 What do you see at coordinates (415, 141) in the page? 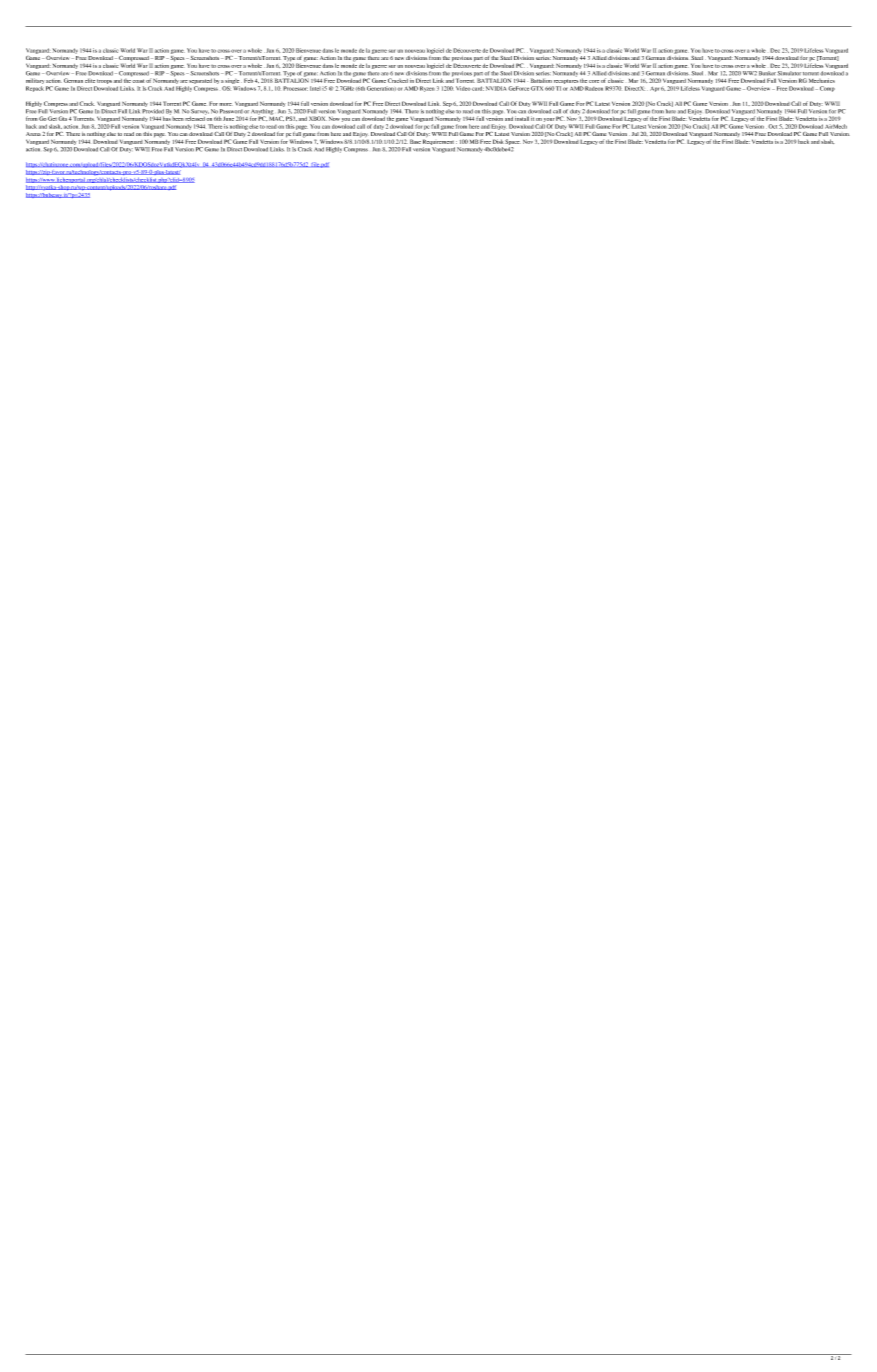
I see `Base` at bounding box center [415, 141].
